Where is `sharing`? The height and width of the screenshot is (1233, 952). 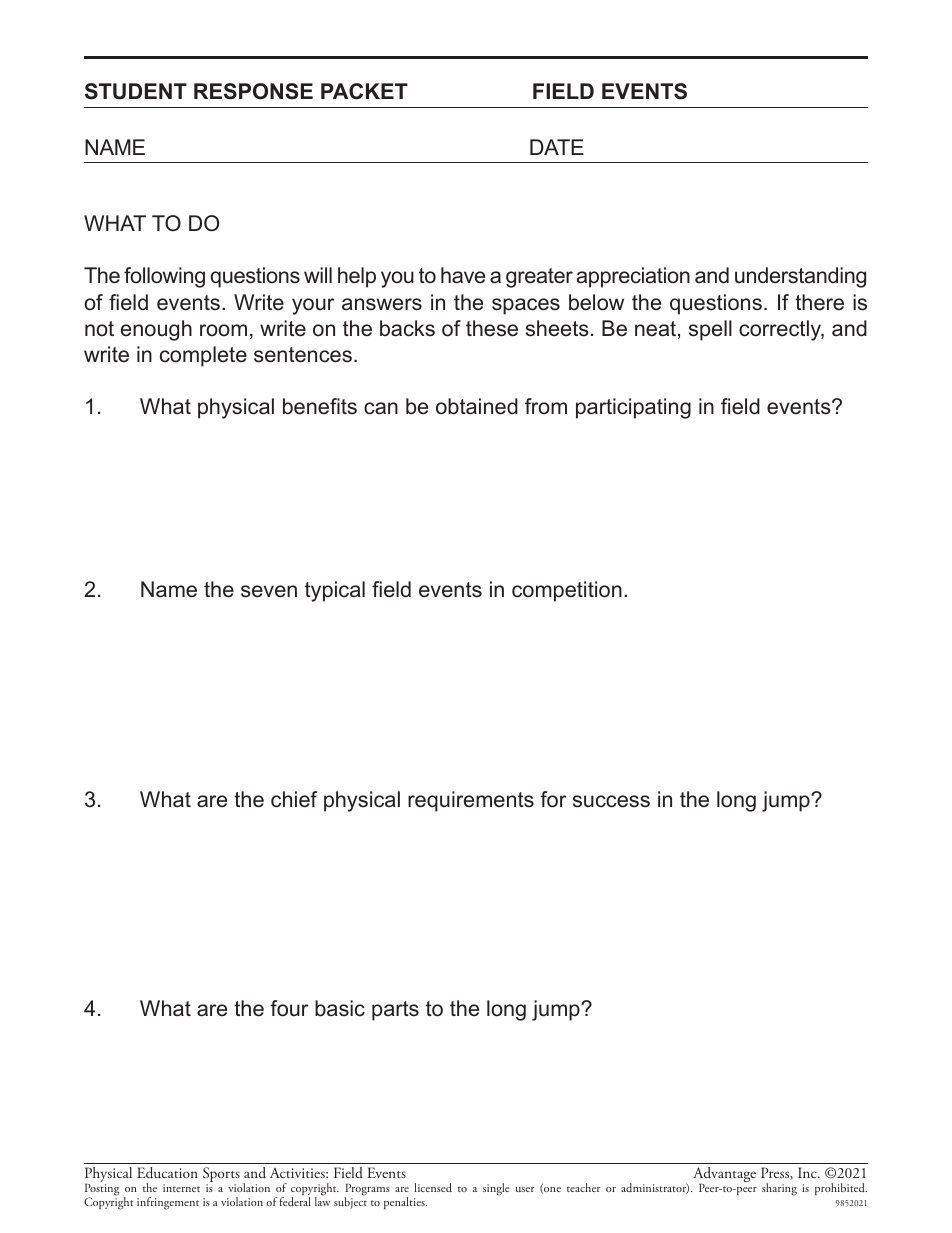
sharing is located at coordinates (779, 1189).
